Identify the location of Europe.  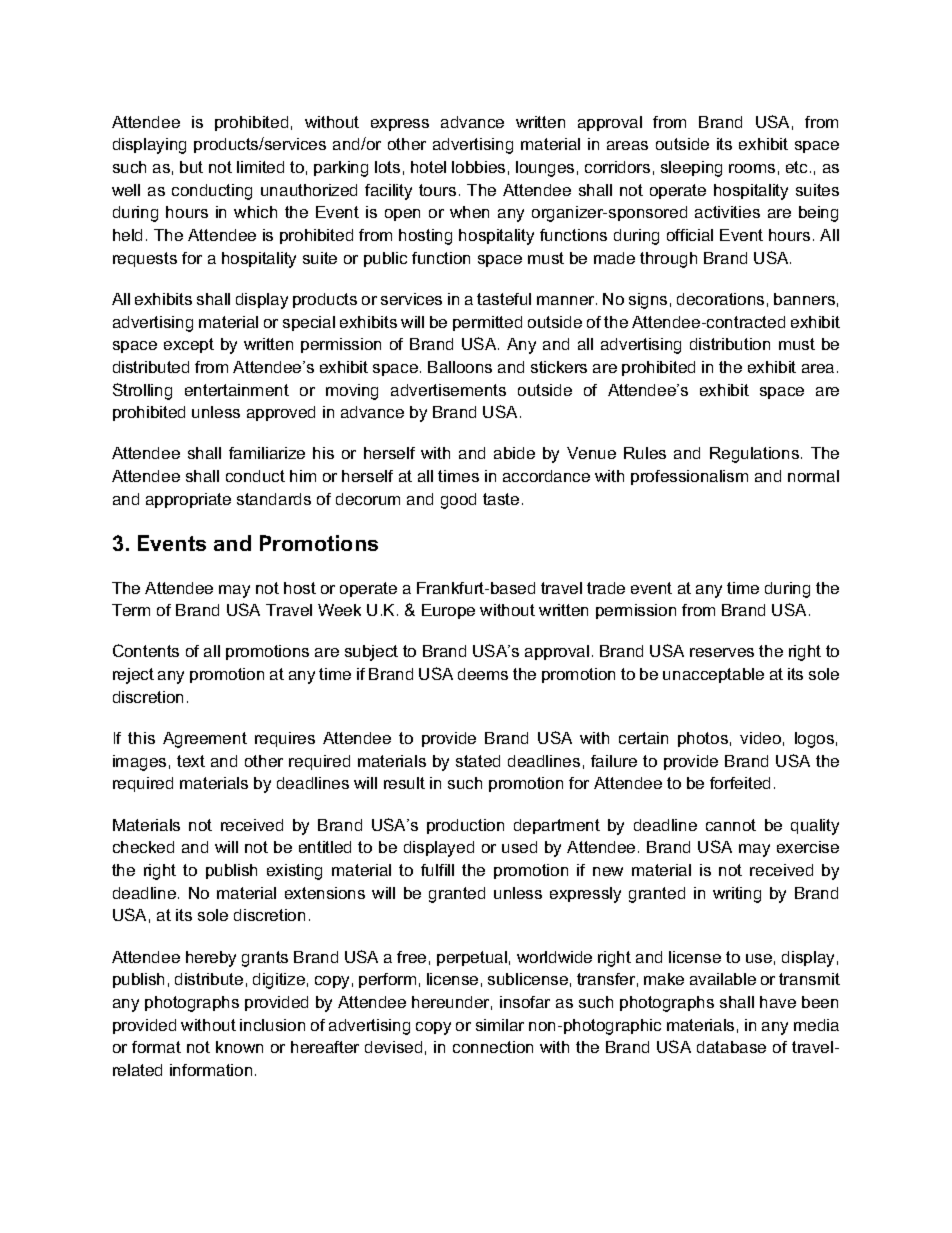
(448, 611).
